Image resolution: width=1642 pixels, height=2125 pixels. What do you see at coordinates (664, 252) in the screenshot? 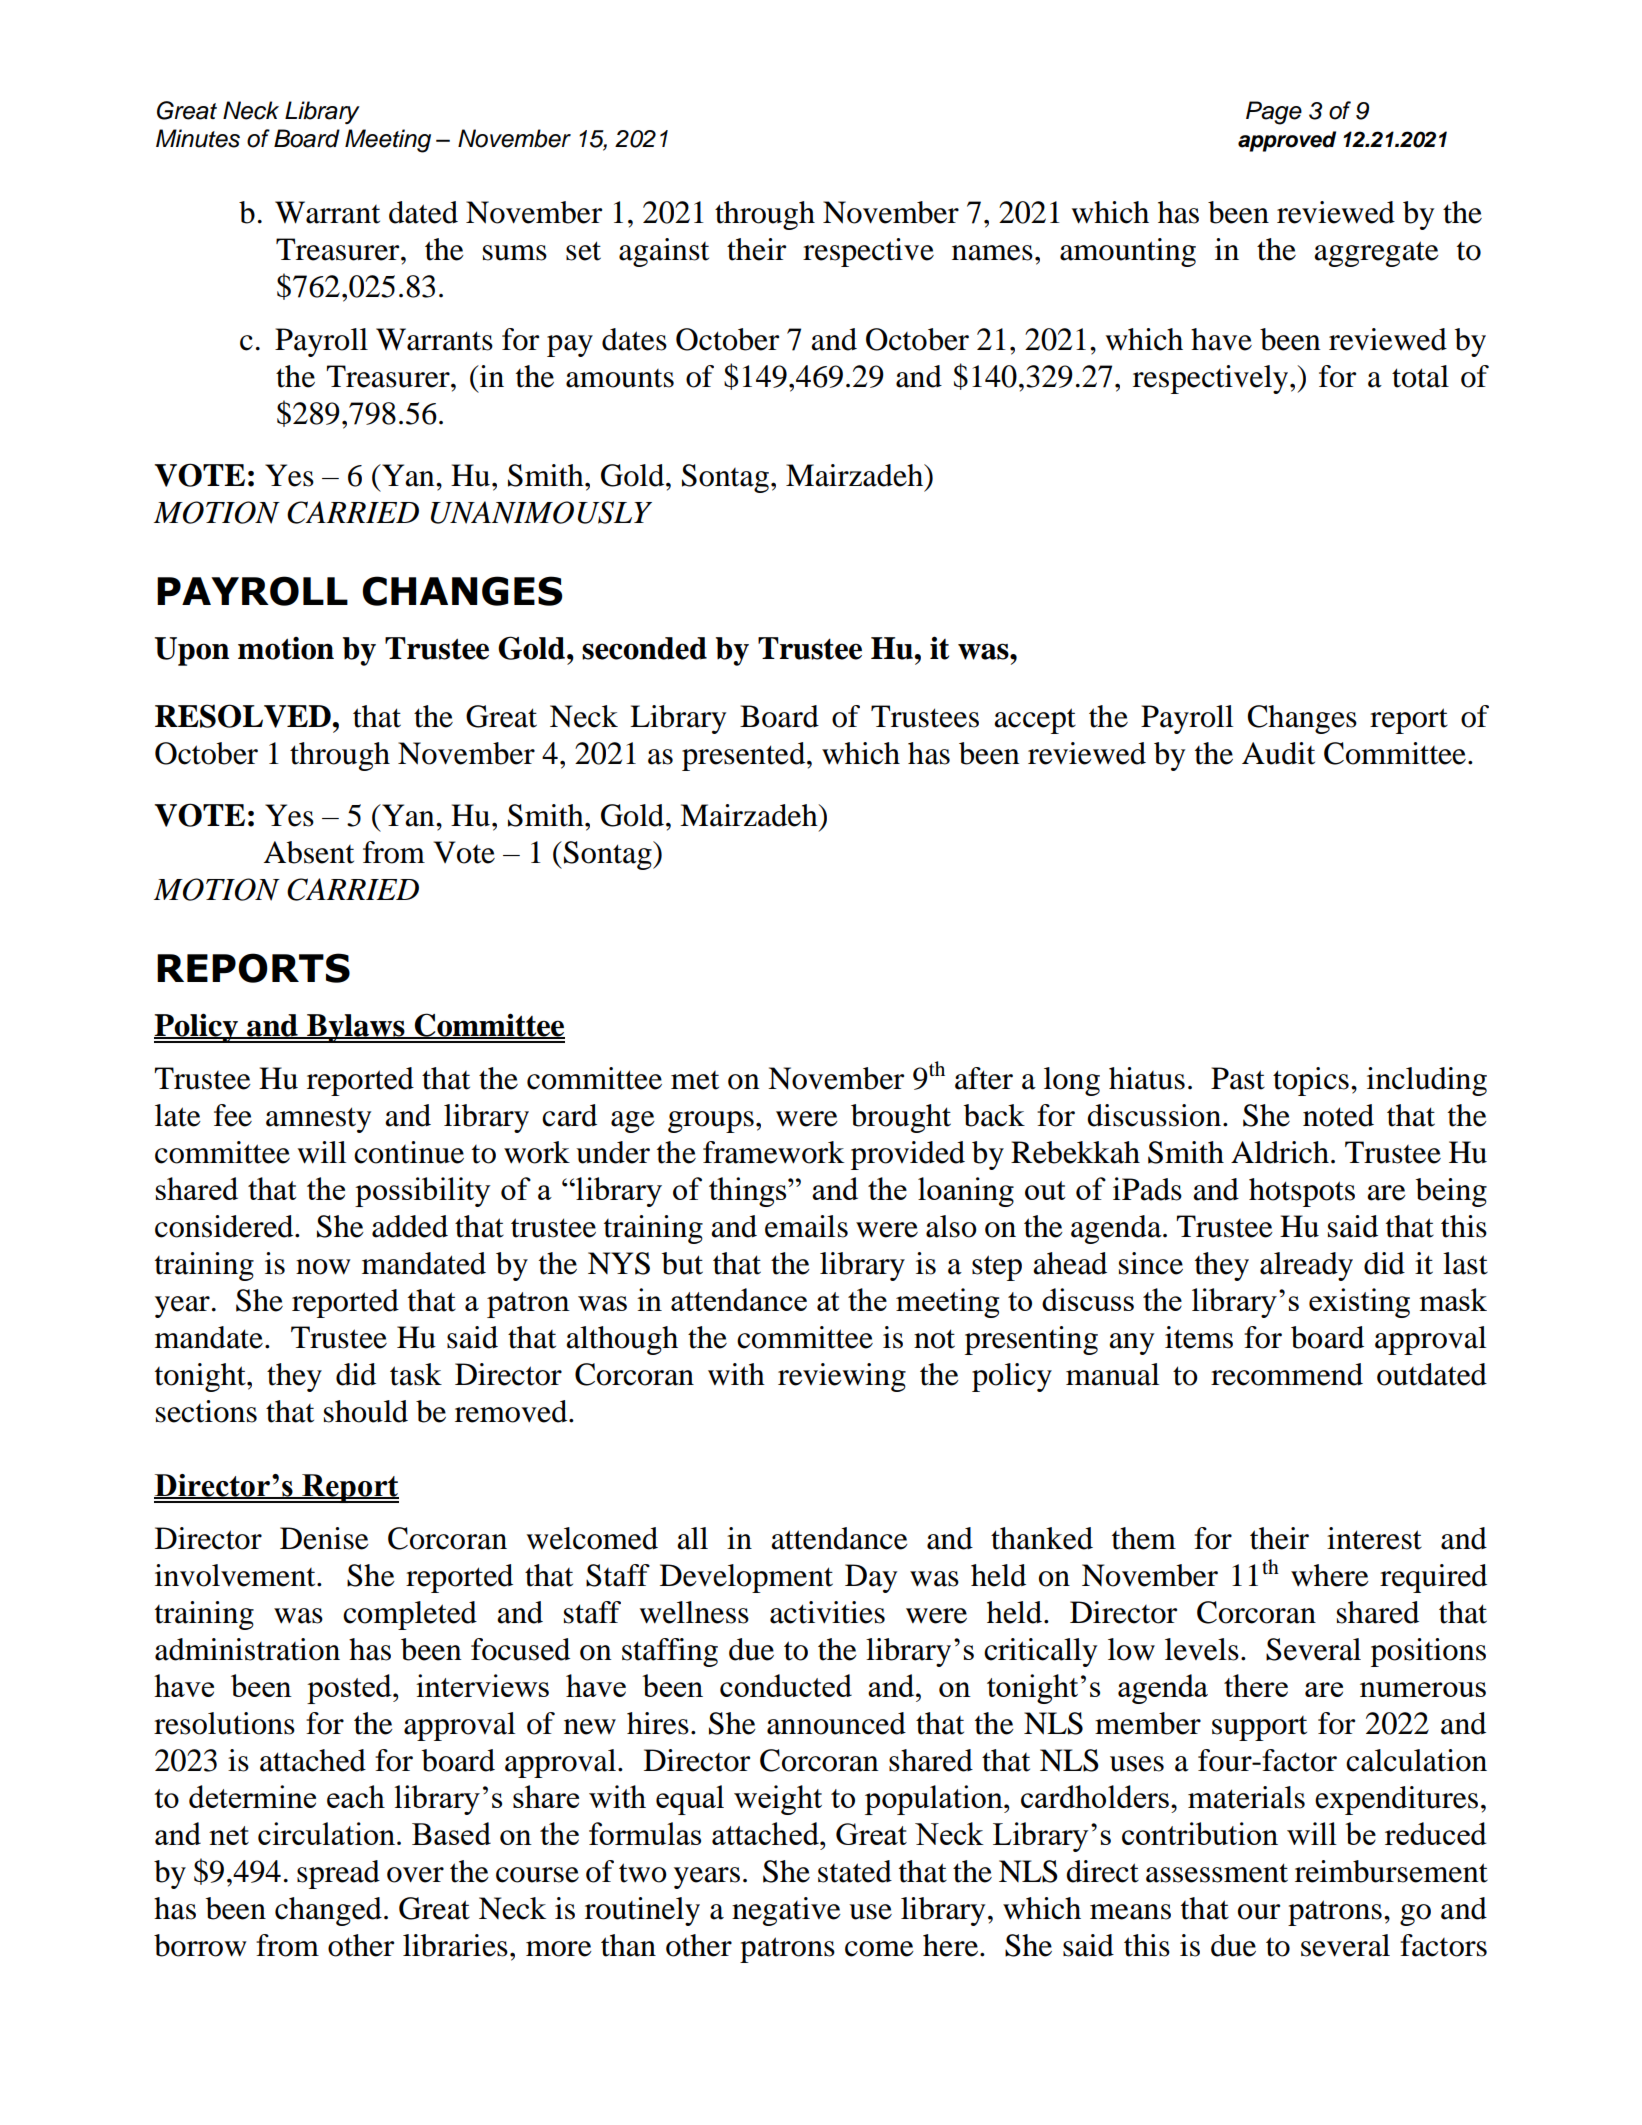
I see `against` at bounding box center [664, 252].
